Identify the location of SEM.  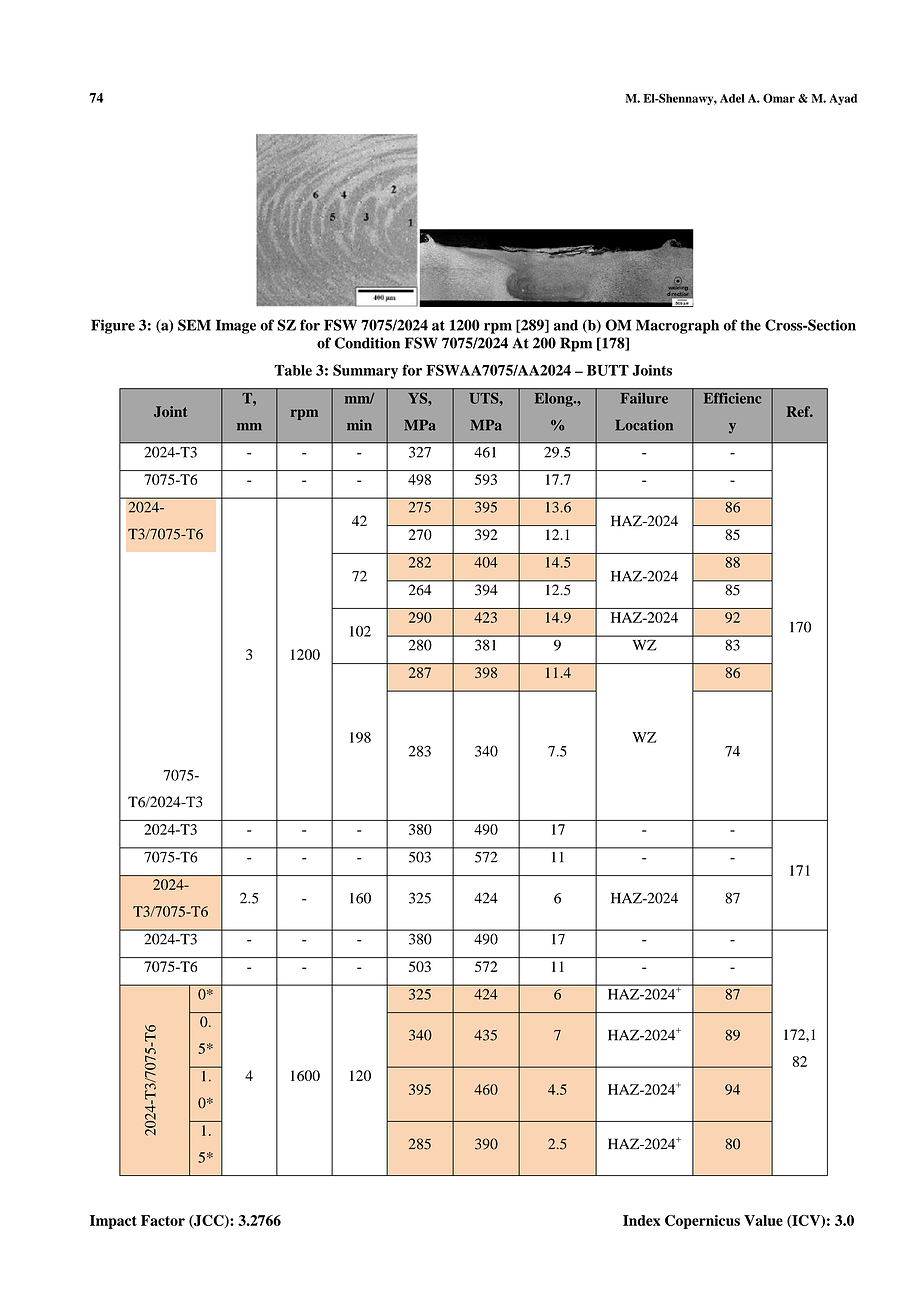
(194, 325).
